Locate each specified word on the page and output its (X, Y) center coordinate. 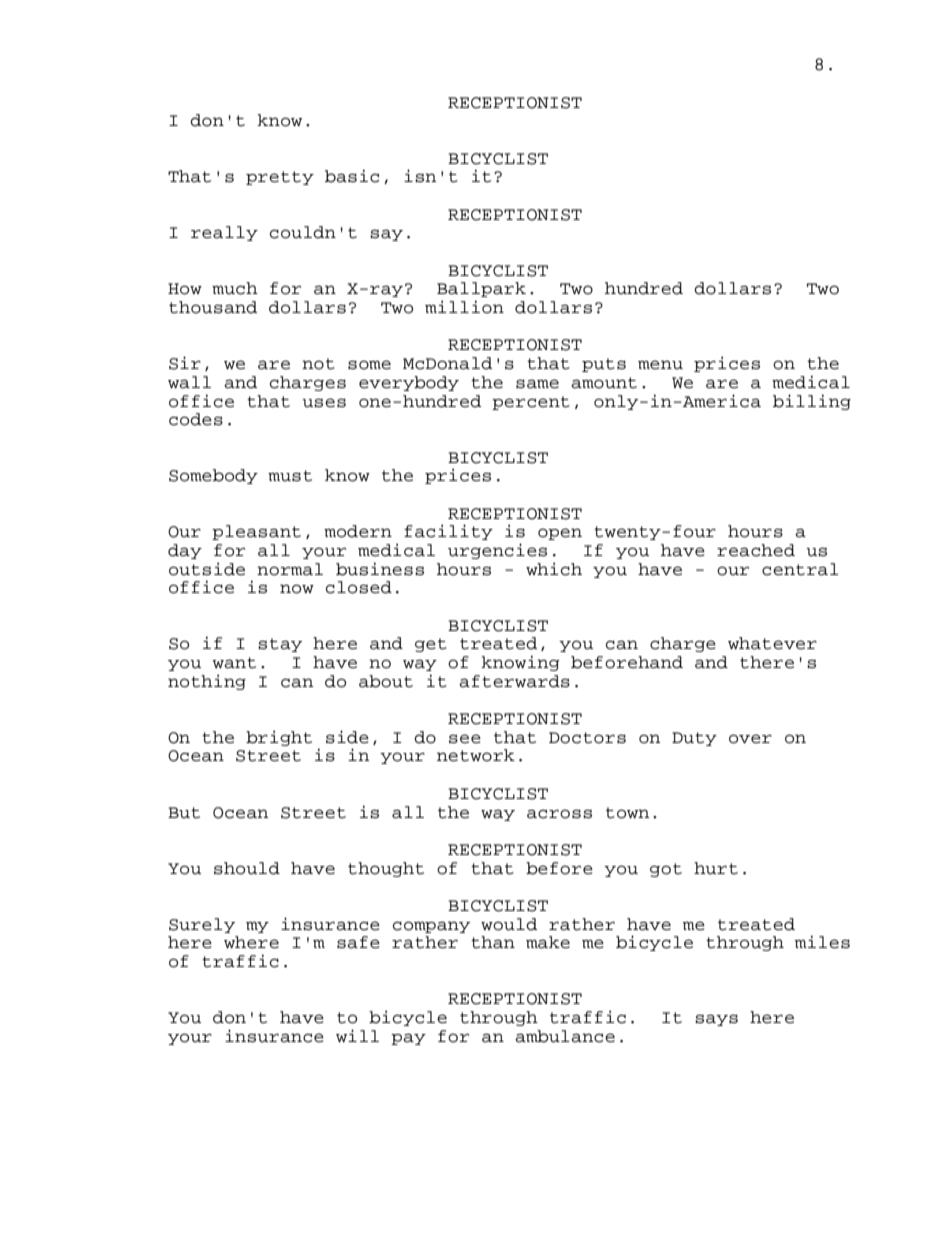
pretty (280, 178)
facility (448, 532)
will (357, 1035)
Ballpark (481, 289)
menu (660, 365)
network (476, 755)
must (290, 476)
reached (756, 550)
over (750, 739)
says (716, 1020)
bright (279, 738)
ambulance (565, 1036)
